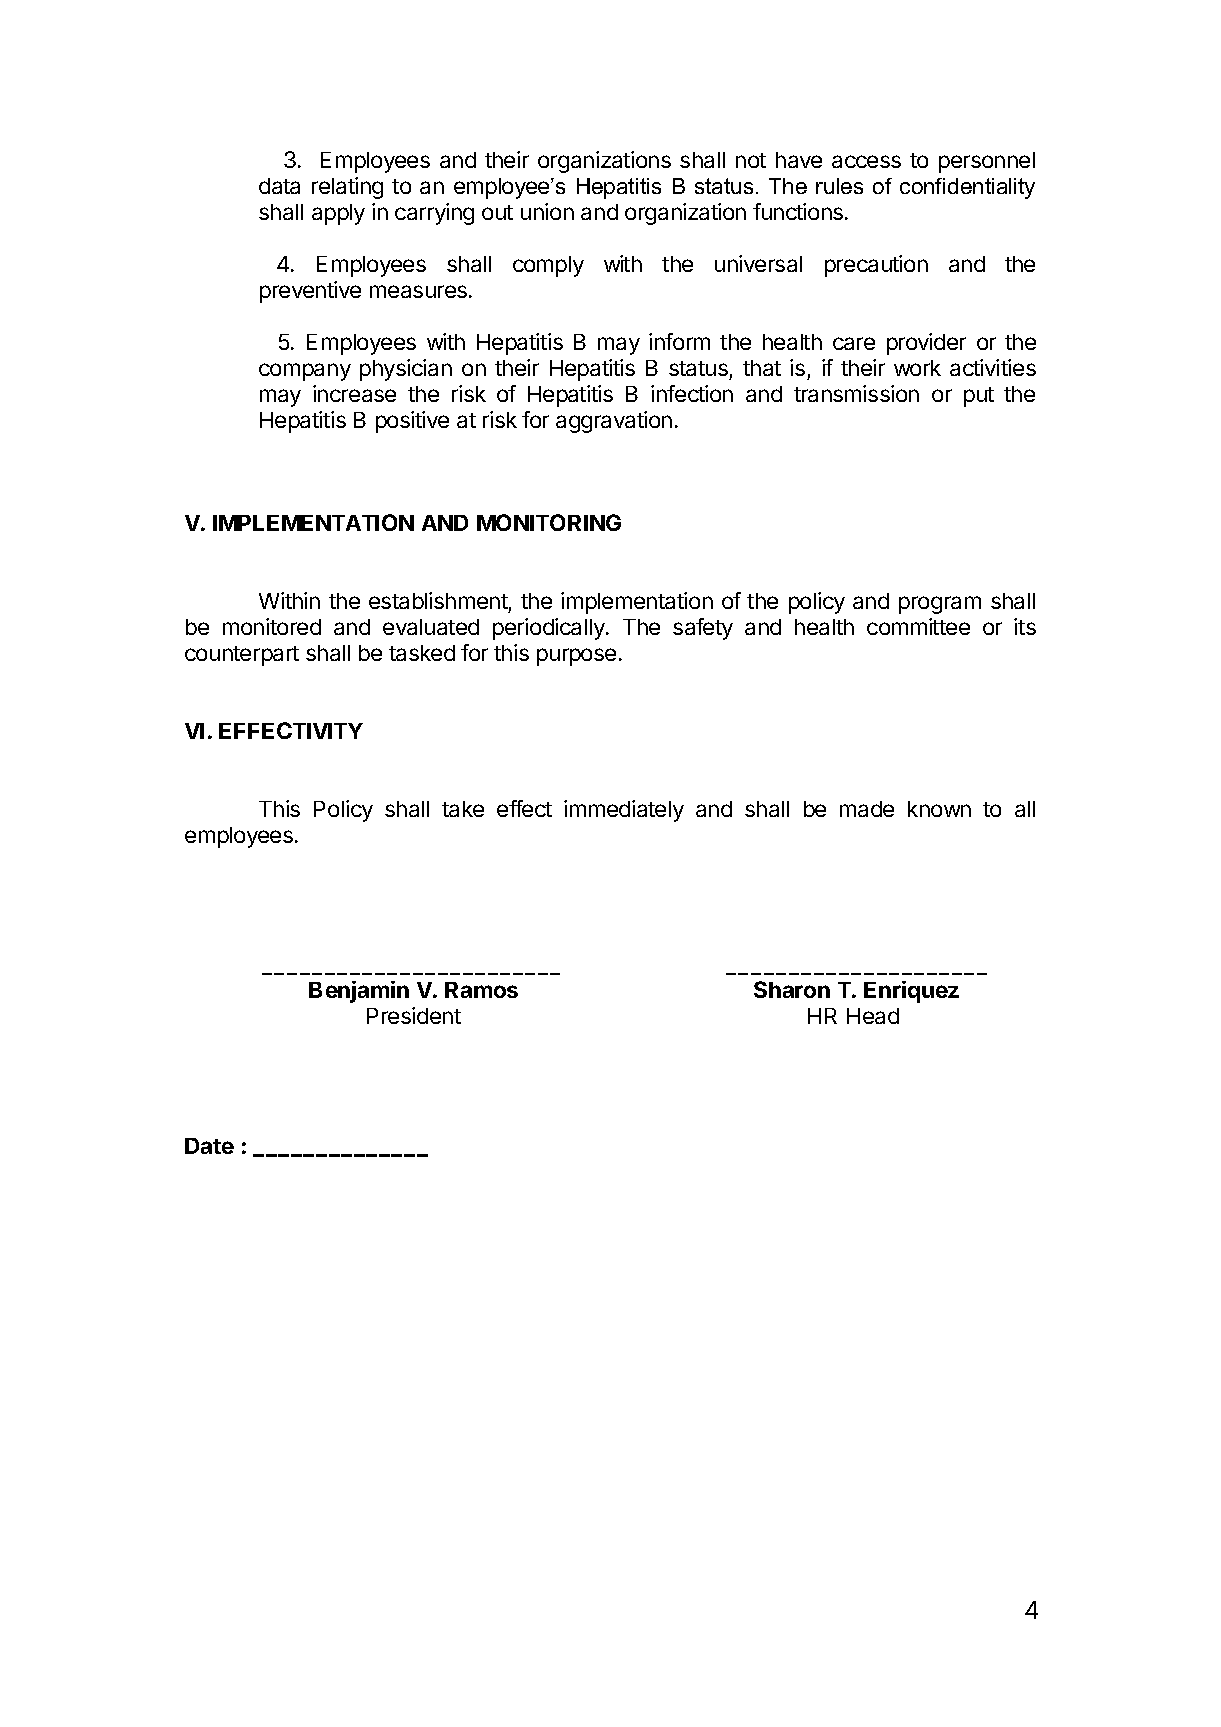 The image size is (1221, 1727). I want to click on data, so click(279, 186).
